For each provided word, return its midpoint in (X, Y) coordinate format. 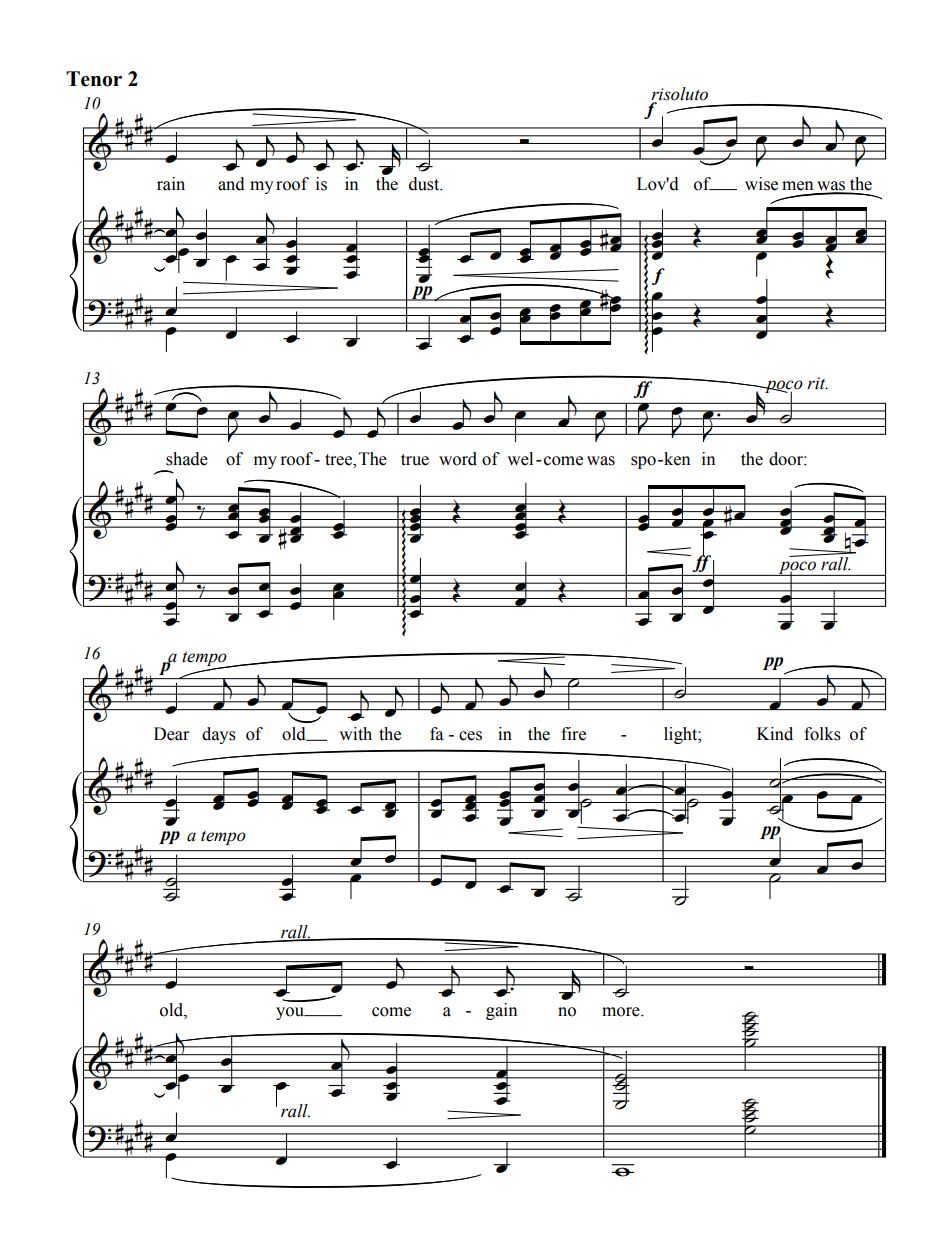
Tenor (94, 79)
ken (676, 459)
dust (425, 184)
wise (761, 184)
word (458, 459)
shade (187, 459)
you (291, 1013)
